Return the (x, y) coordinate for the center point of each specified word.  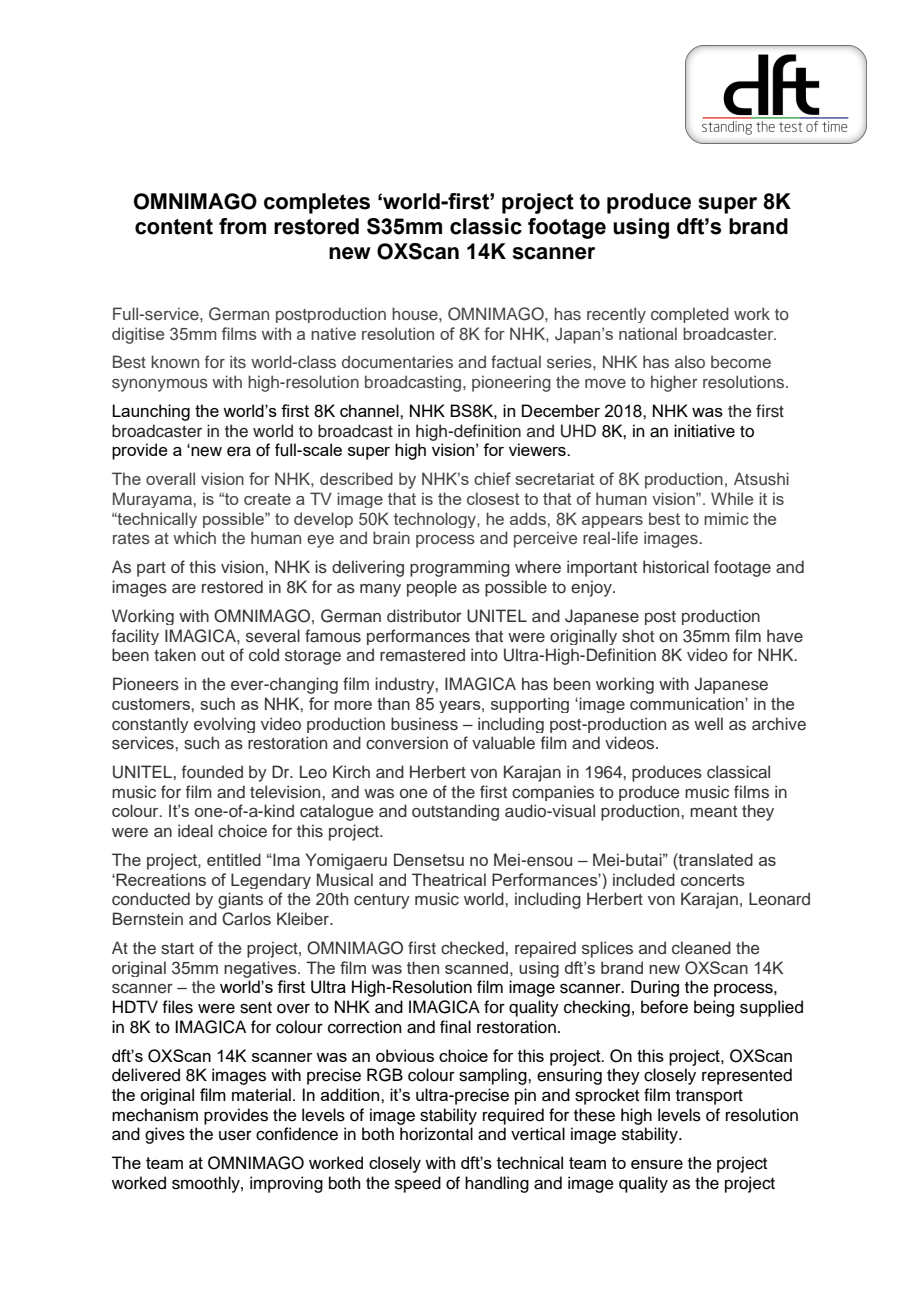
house (416, 313)
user (235, 1135)
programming (460, 568)
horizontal (436, 1134)
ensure (657, 1164)
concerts (713, 880)
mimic (726, 518)
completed (690, 315)
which (194, 537)
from (242, 226)
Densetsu (429, 859)
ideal (195, 830)
